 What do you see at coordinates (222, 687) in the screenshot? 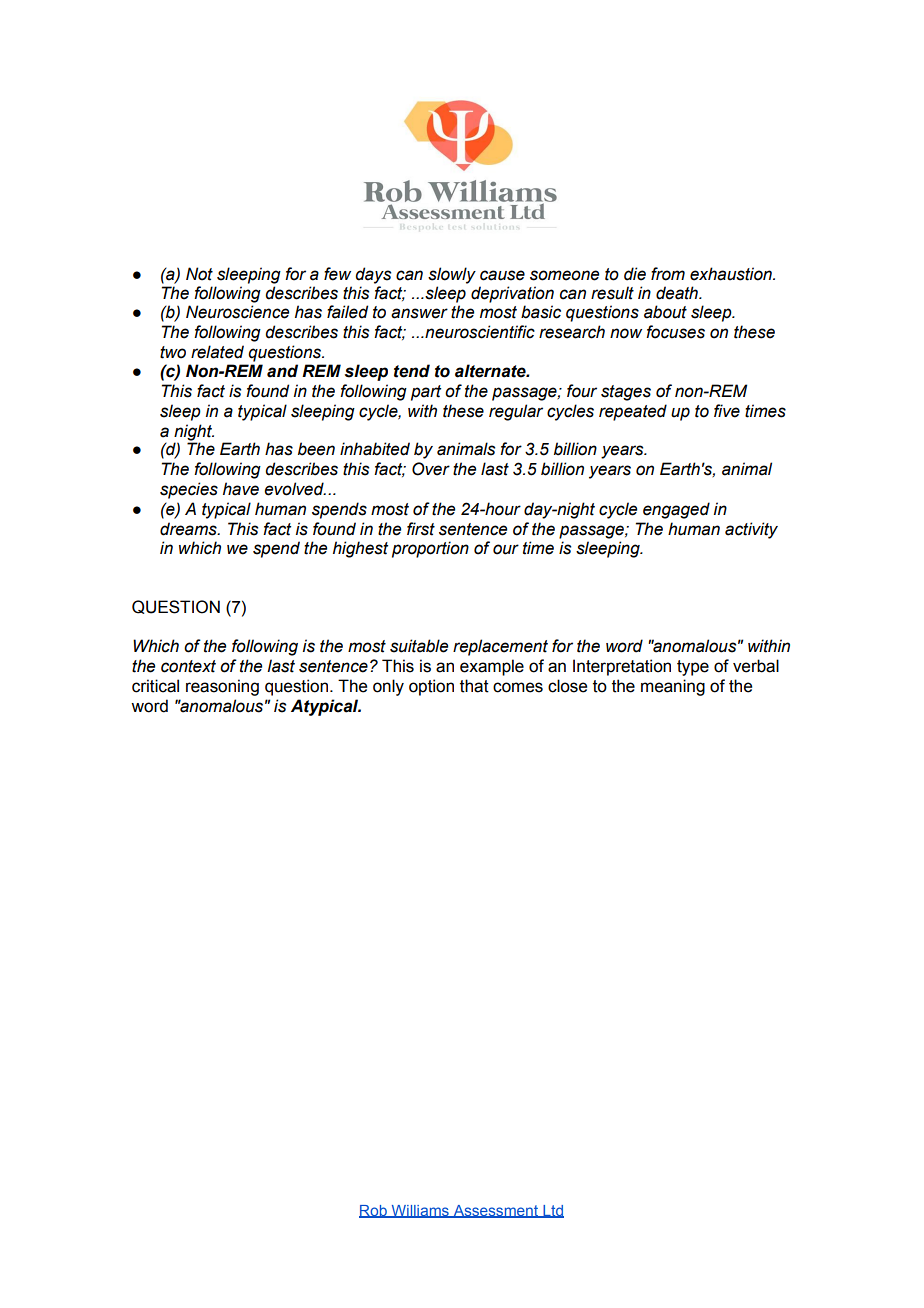
I see `reasoning` at bounding box center [222, 687].
